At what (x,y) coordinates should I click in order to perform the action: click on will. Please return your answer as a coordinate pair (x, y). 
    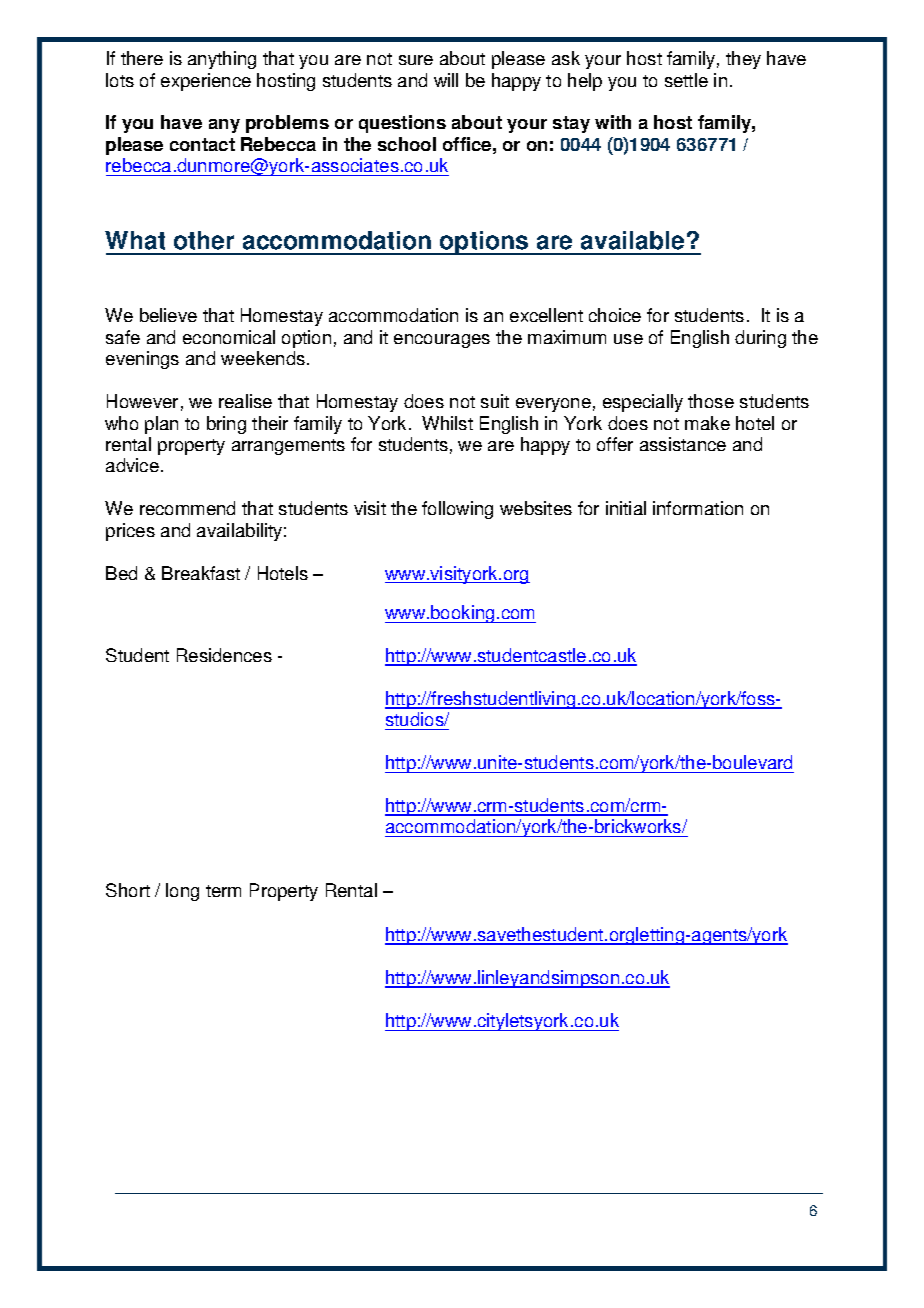
    Looking at the image, I should click on (446, 80).
